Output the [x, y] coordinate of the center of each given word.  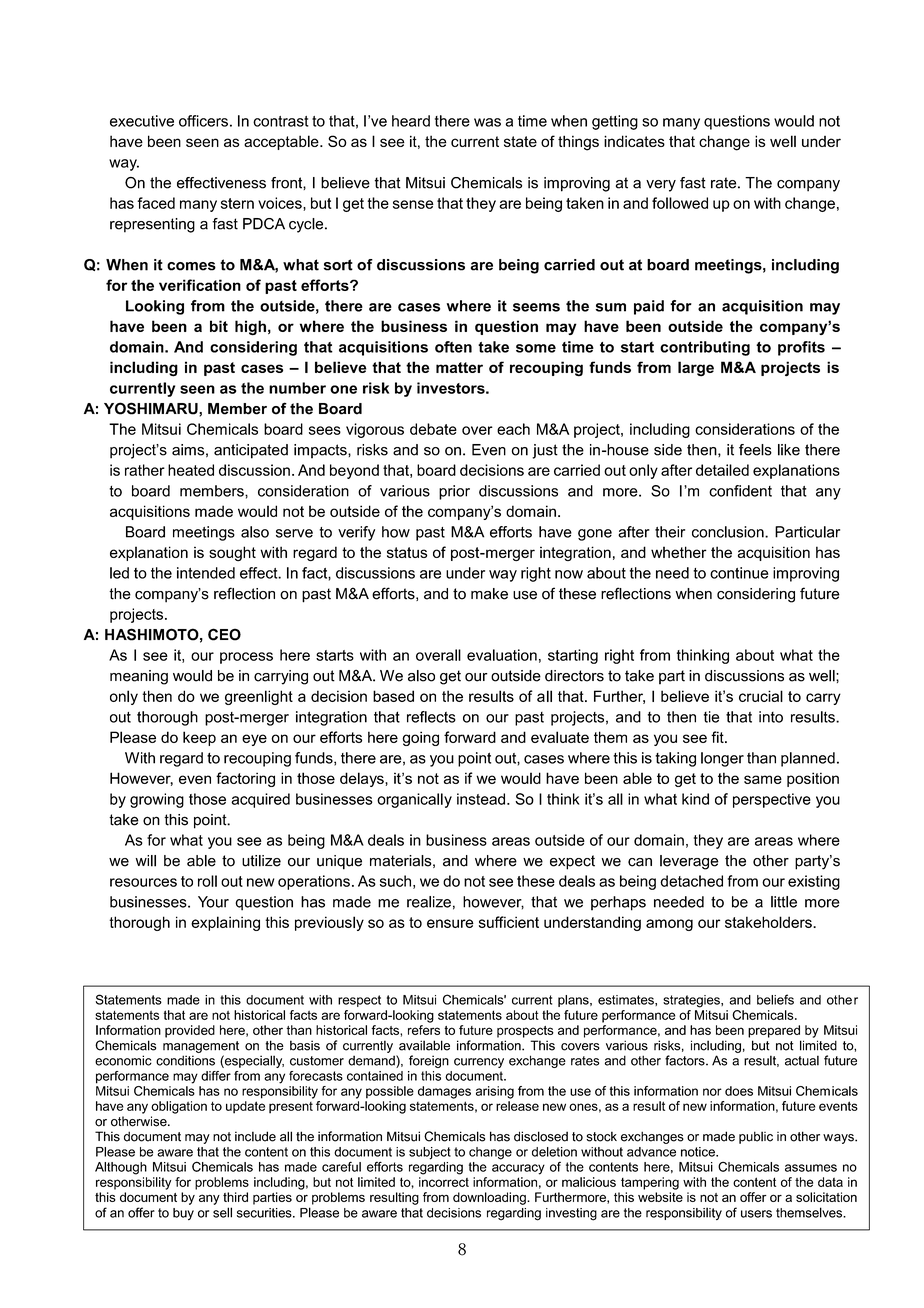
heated [191, 470]
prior [454, 492]
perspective [772, 800]
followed [680, 203]
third [235, 1197]
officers [203, 121]
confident [740, 491]
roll [207, 881]
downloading [490, 1198]
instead [481, 799]
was [487, 122]
